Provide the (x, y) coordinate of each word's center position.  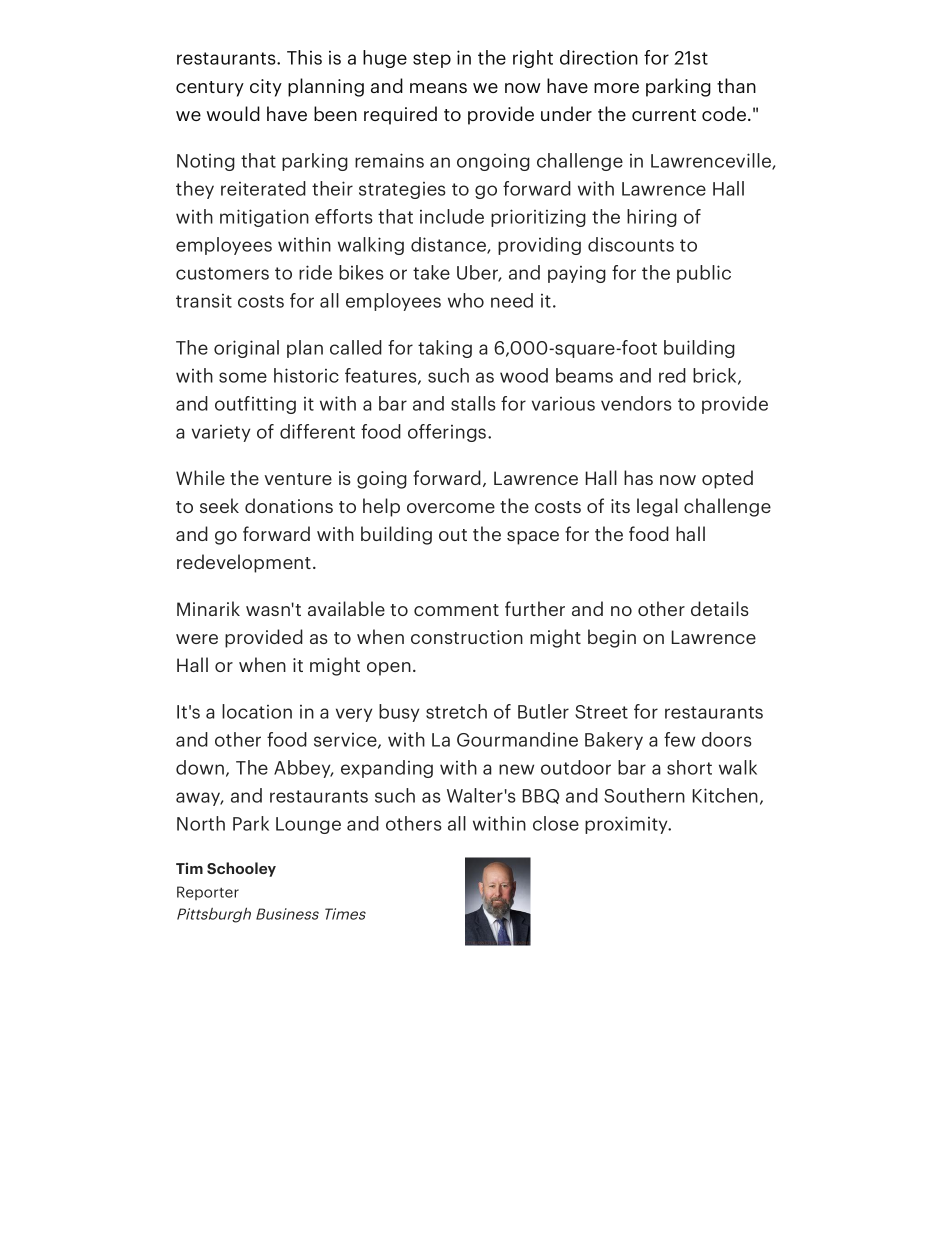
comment (456, 610)
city (266, 88)
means (438, 88)
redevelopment (244, 563)
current (664, 115)
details (720, 608)
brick (716, 376)
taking (445, 349)
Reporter (208, 893)
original (246, 349)
